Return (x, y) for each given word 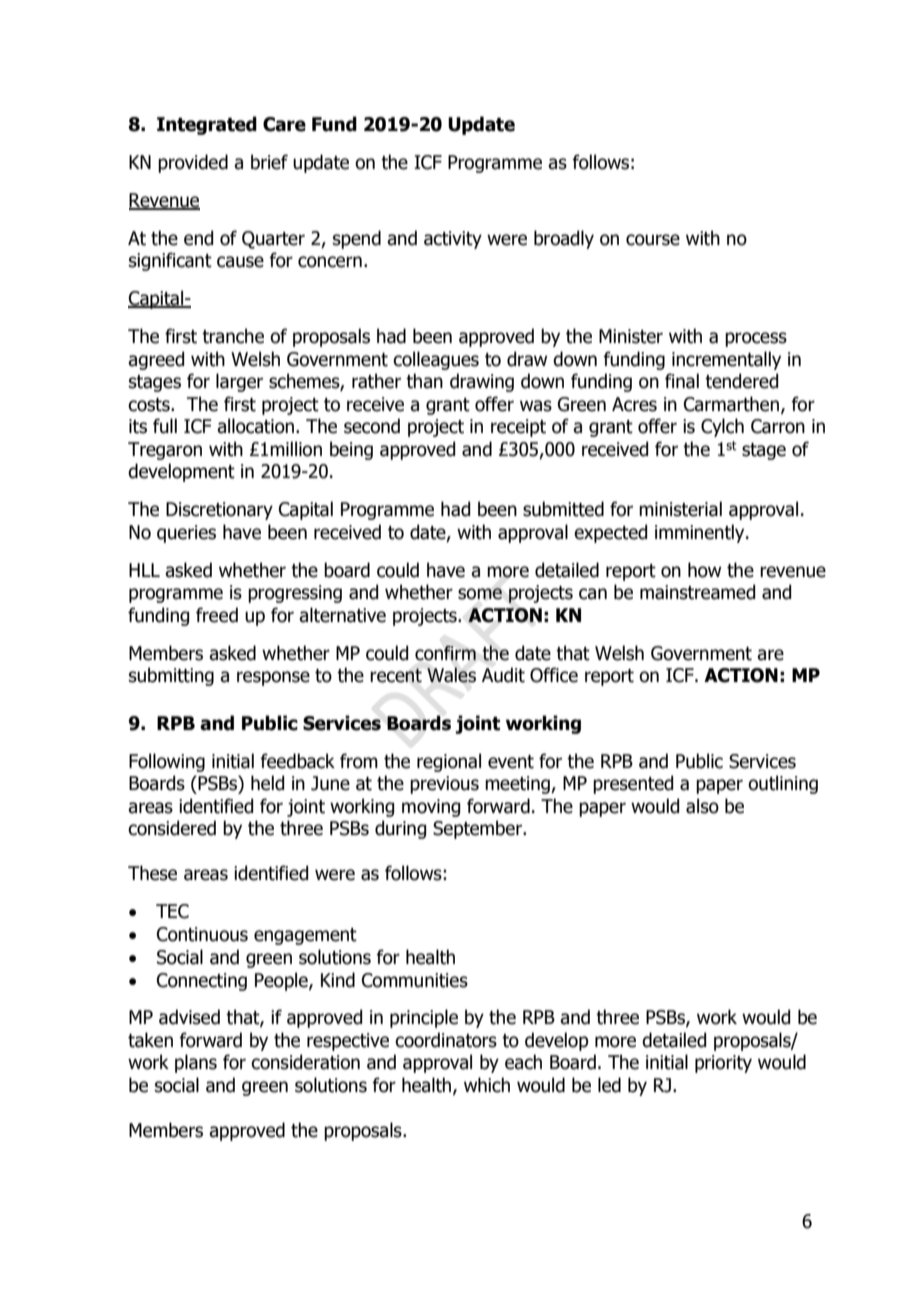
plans (196, 1063)
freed (217, 615)
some (480, 594)
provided (193, 163)
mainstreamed (697, 592)
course (653, 240)
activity (453, 240)
